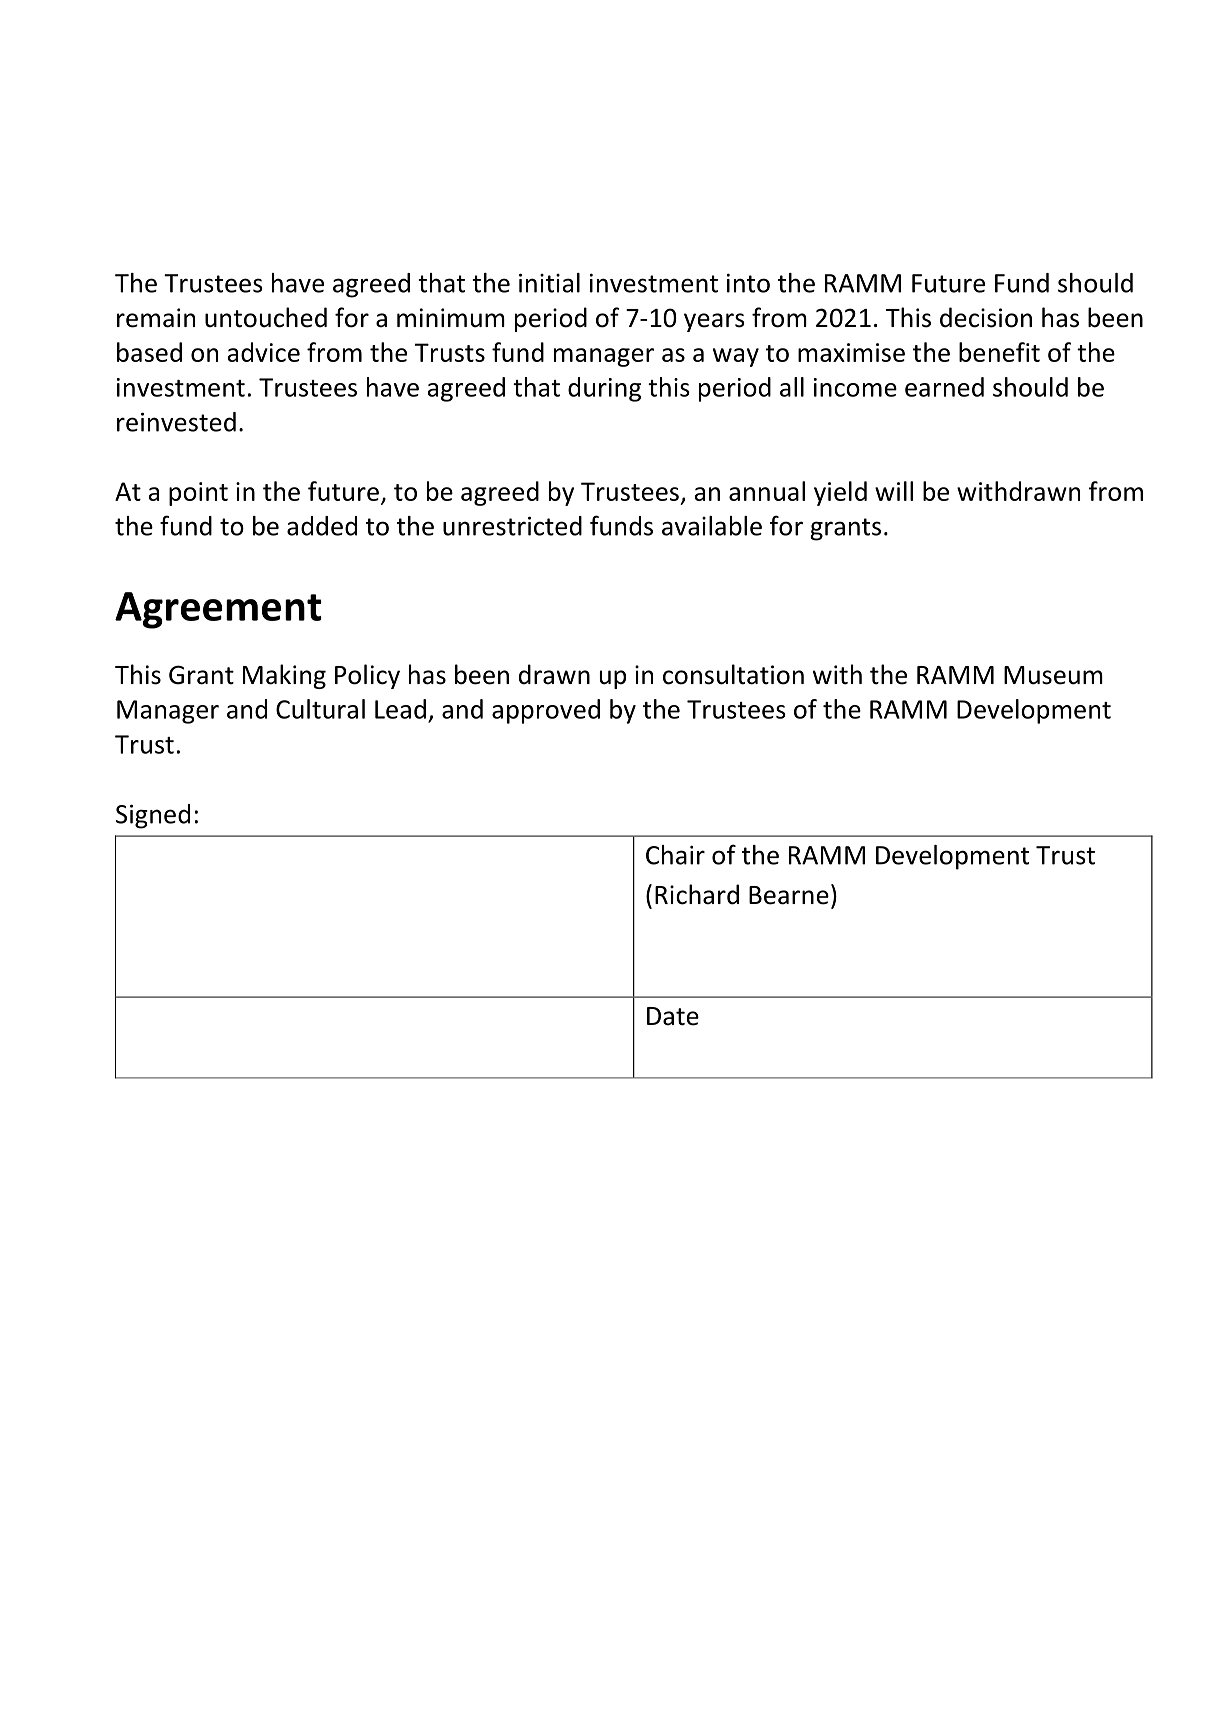 This document has width=1210, height=1711. What do you see at coordinates (986, 317) in the document?
I see `decision` at bounding box center [986, 317].
